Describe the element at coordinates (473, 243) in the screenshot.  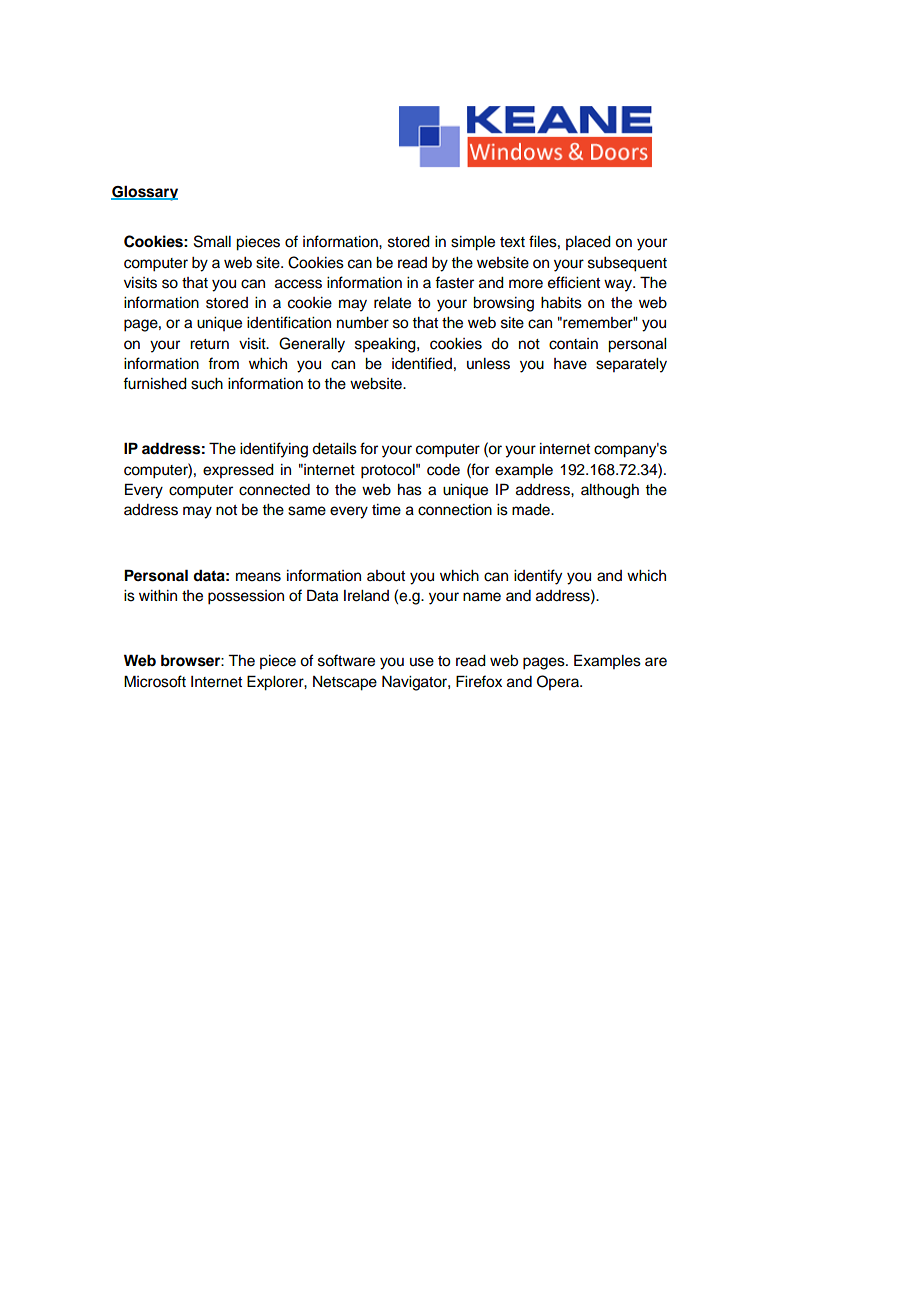
I see `simple` at that location.
